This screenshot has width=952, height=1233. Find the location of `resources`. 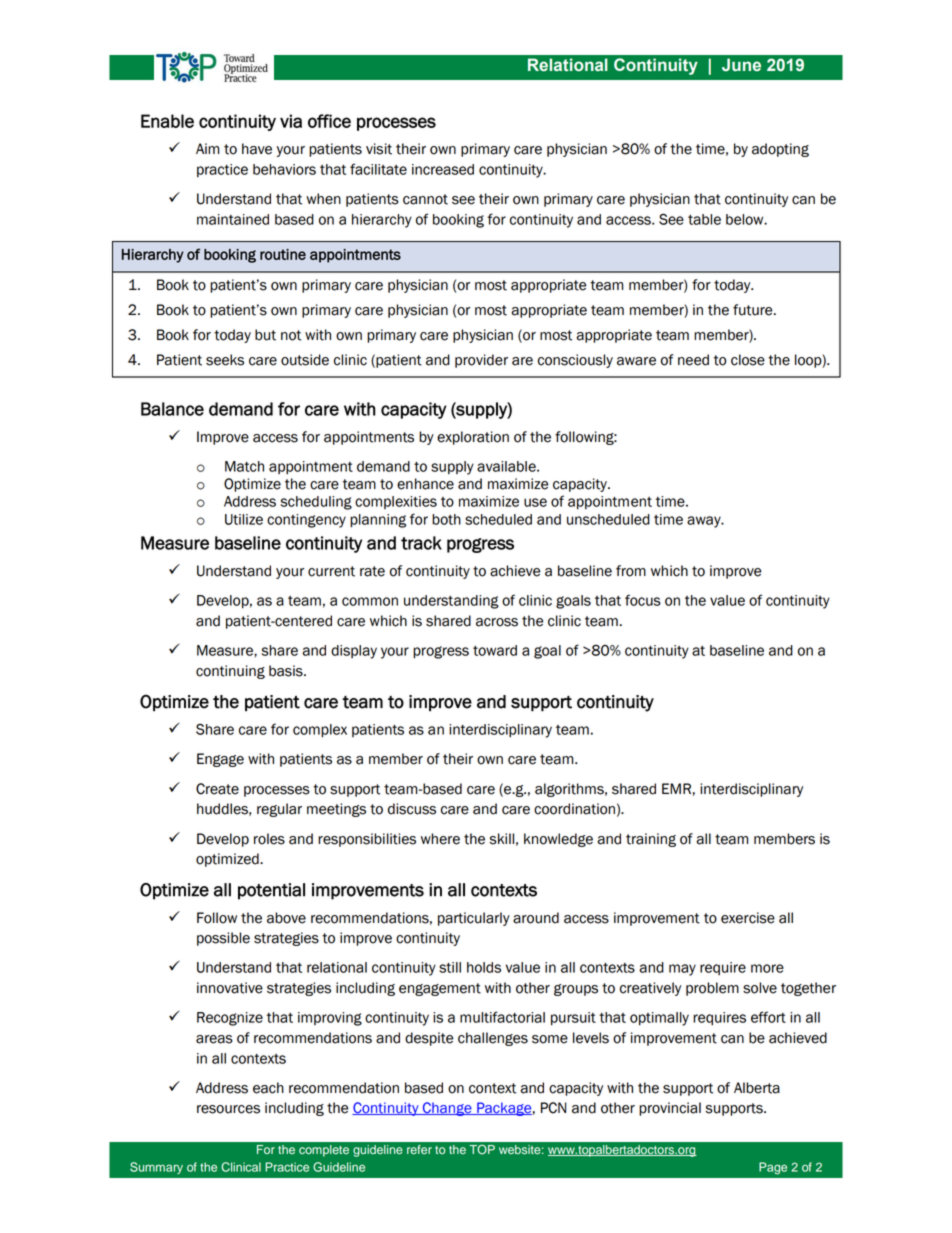

resources is located at coordinates (228, 1109).
